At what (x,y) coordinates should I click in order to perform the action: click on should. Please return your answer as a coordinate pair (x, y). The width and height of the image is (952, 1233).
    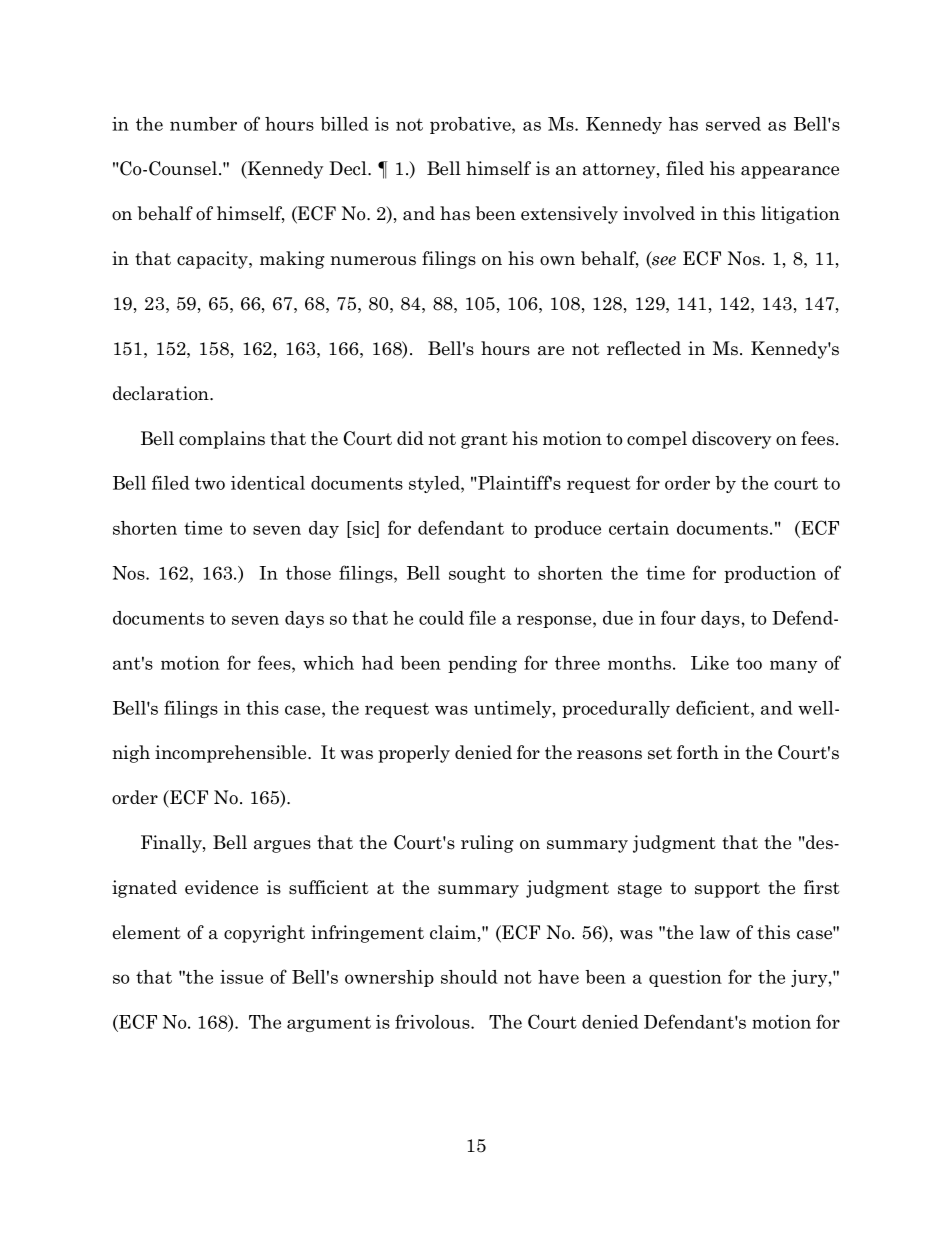
    Looking at the image, I should click on (469, 977).
